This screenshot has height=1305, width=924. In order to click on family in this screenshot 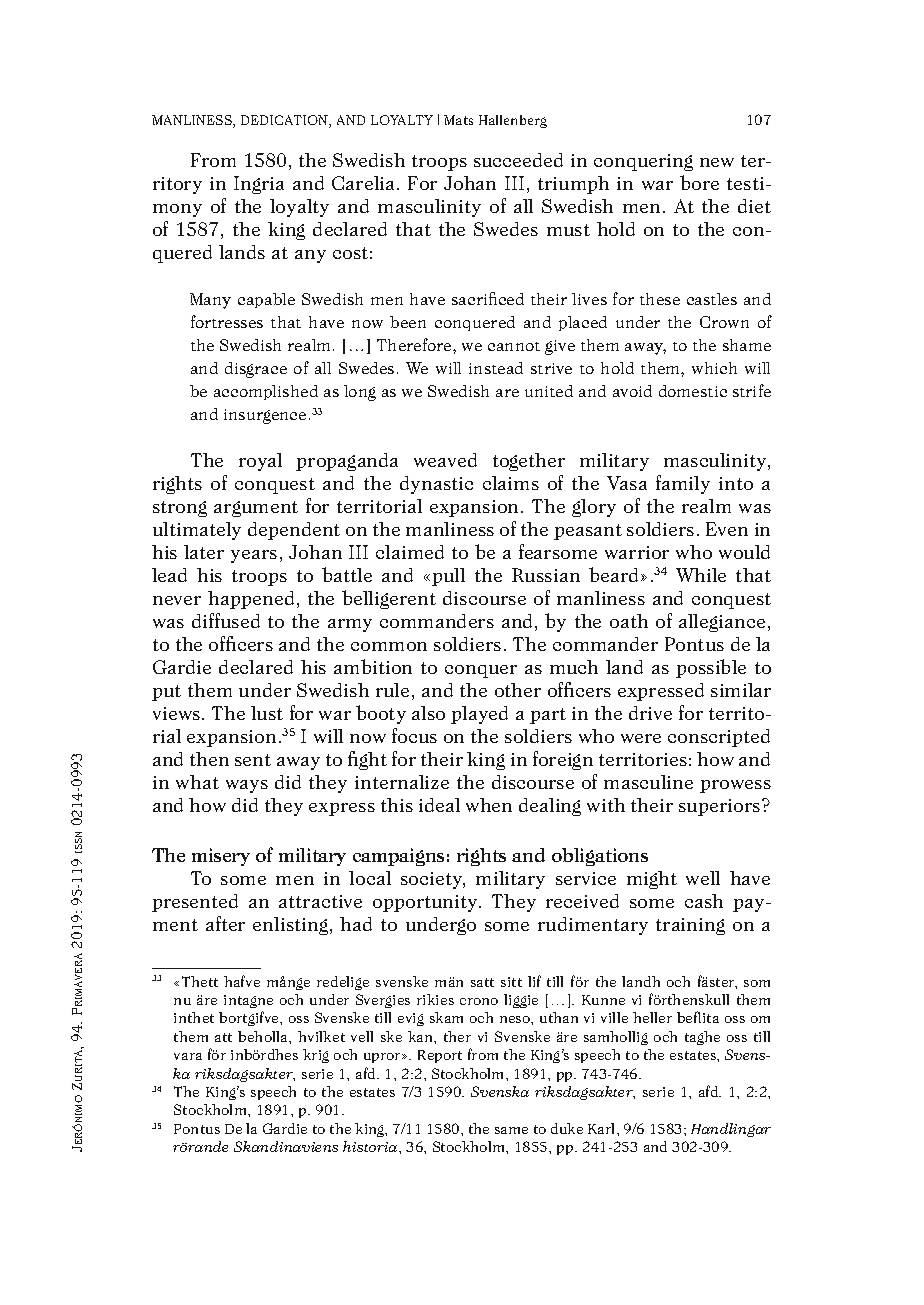, I will do `click(683, 484)`.
